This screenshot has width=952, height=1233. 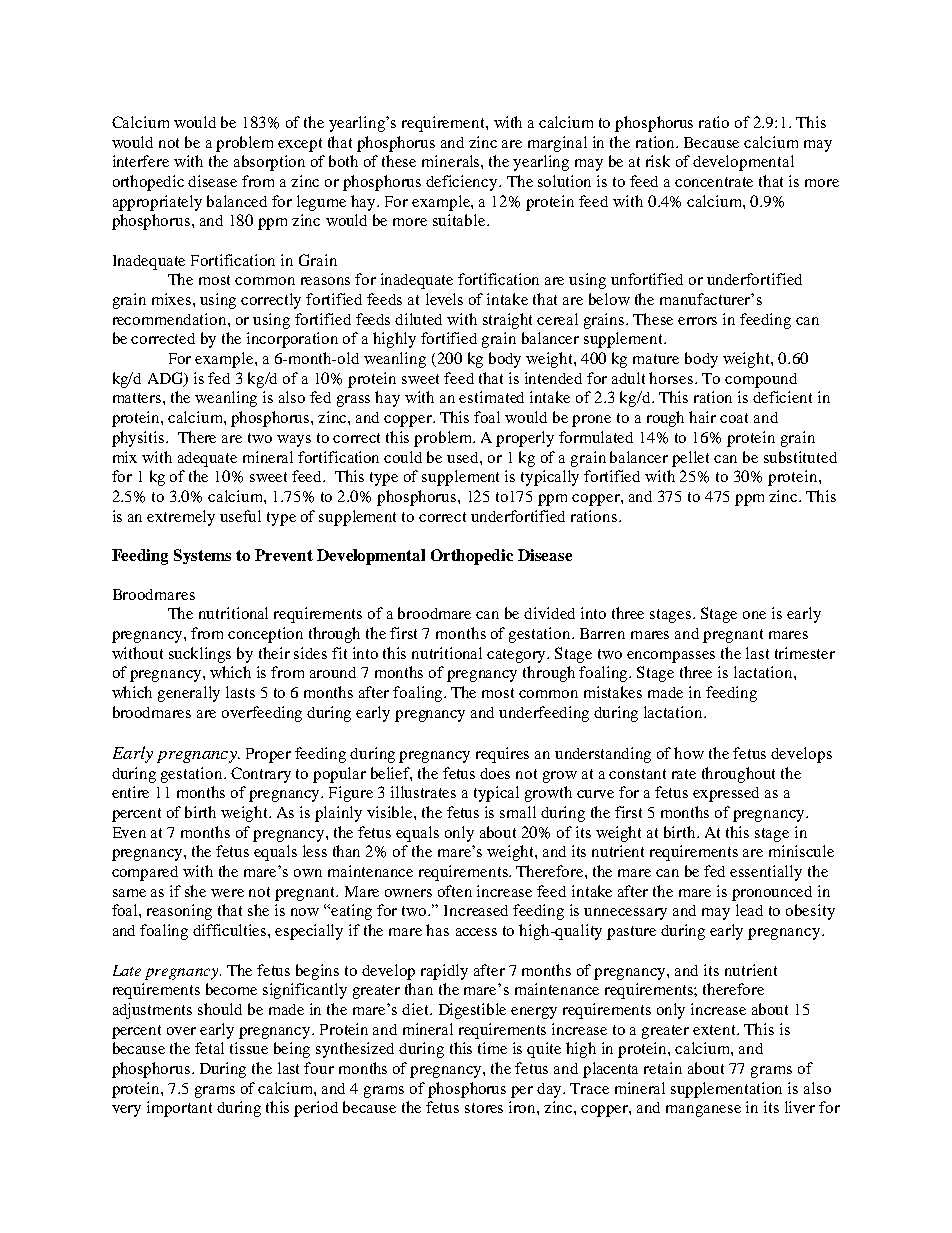 I want to click on expressed, so click(x=726, y=794).
